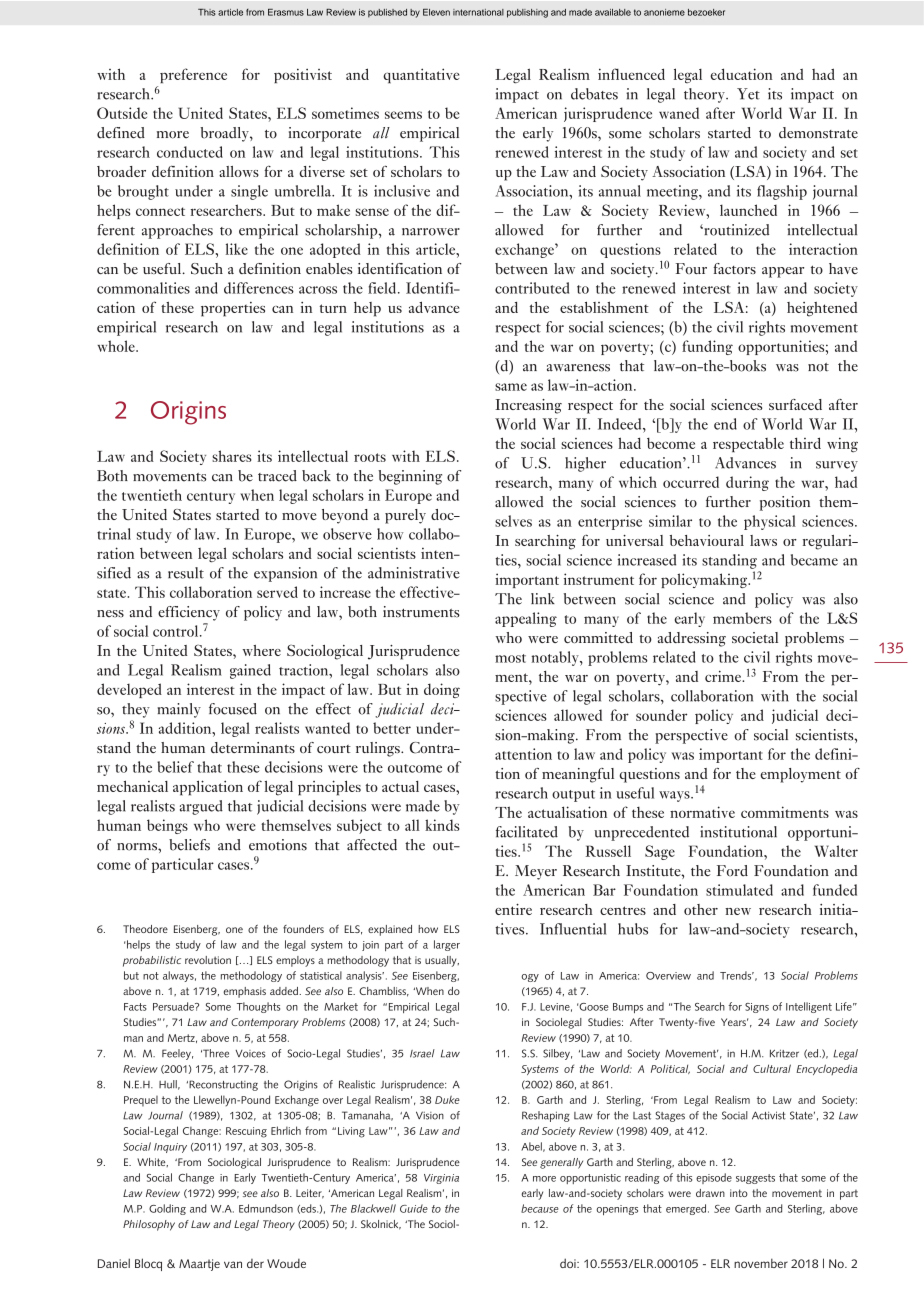 The width and height of the page is (924, 1308). Describe the element at coordinates (447, 945) in the page. I see `larger` at that location.
